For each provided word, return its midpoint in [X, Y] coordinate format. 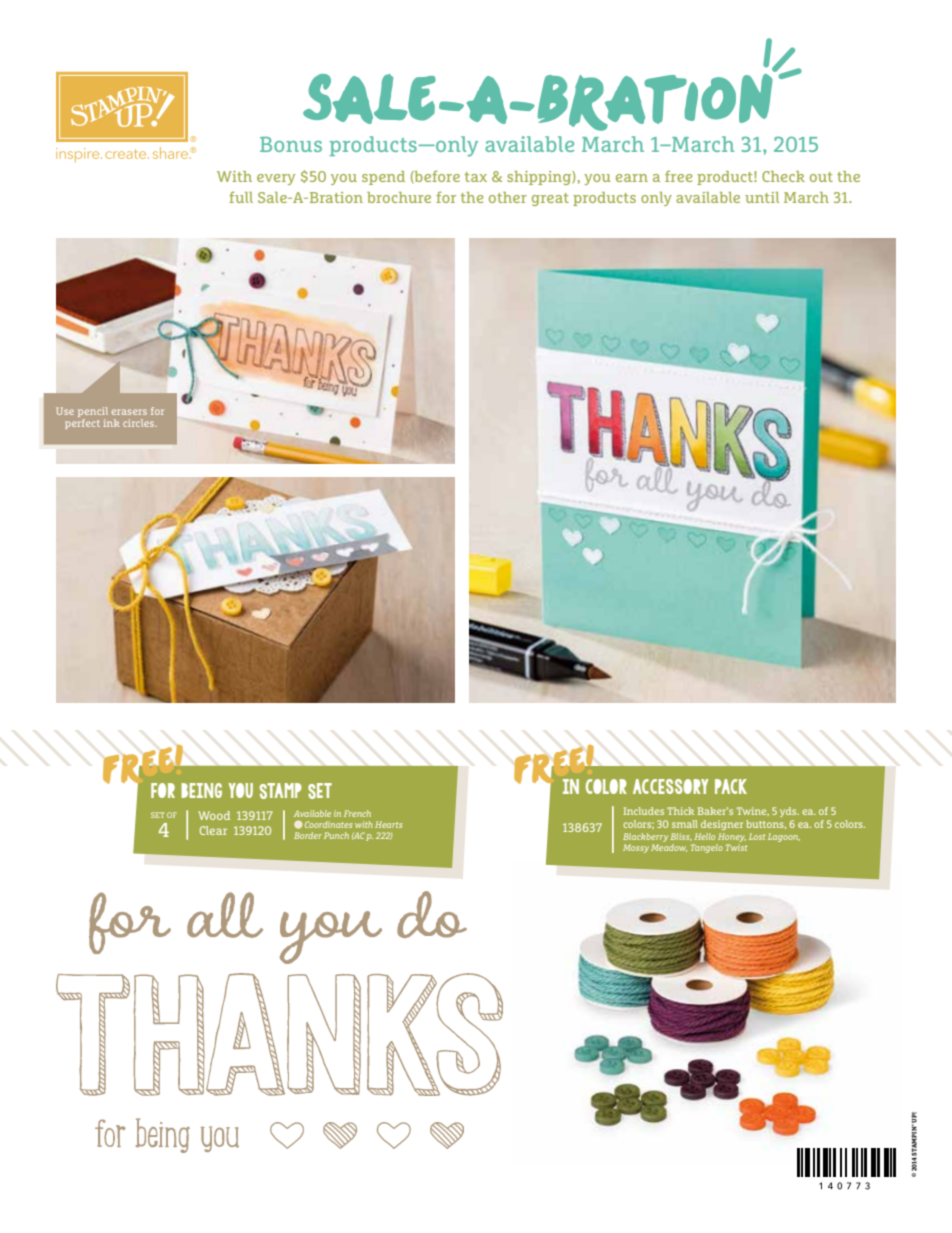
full [241, 197]
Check [783, 176]
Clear [213, 830]
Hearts [388, 824]
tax [476, 177]
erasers [129, 412]
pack [731, 786]
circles [140, 423]
